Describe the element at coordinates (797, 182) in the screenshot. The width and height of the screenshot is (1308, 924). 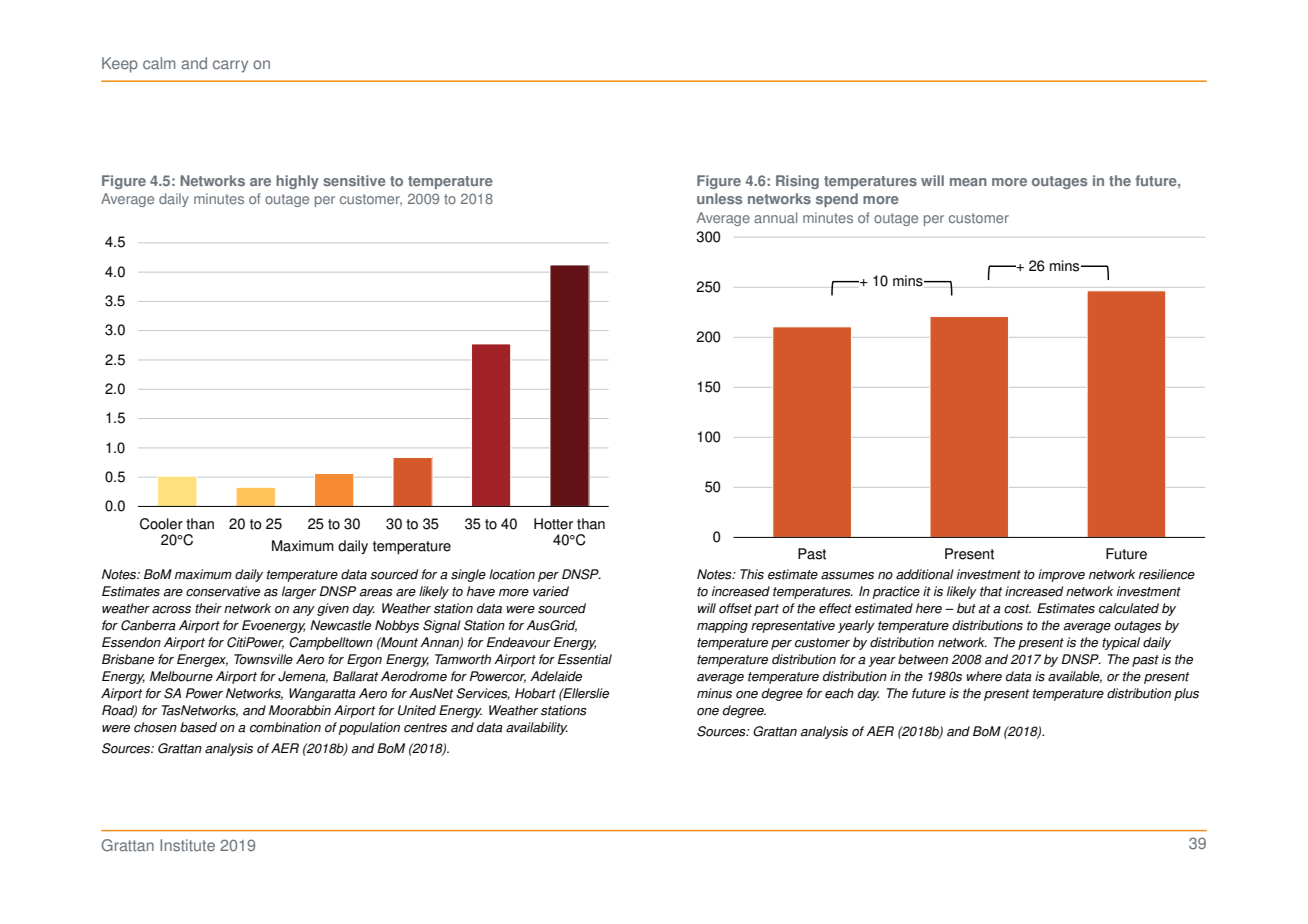
I see `Rising` at that location.
